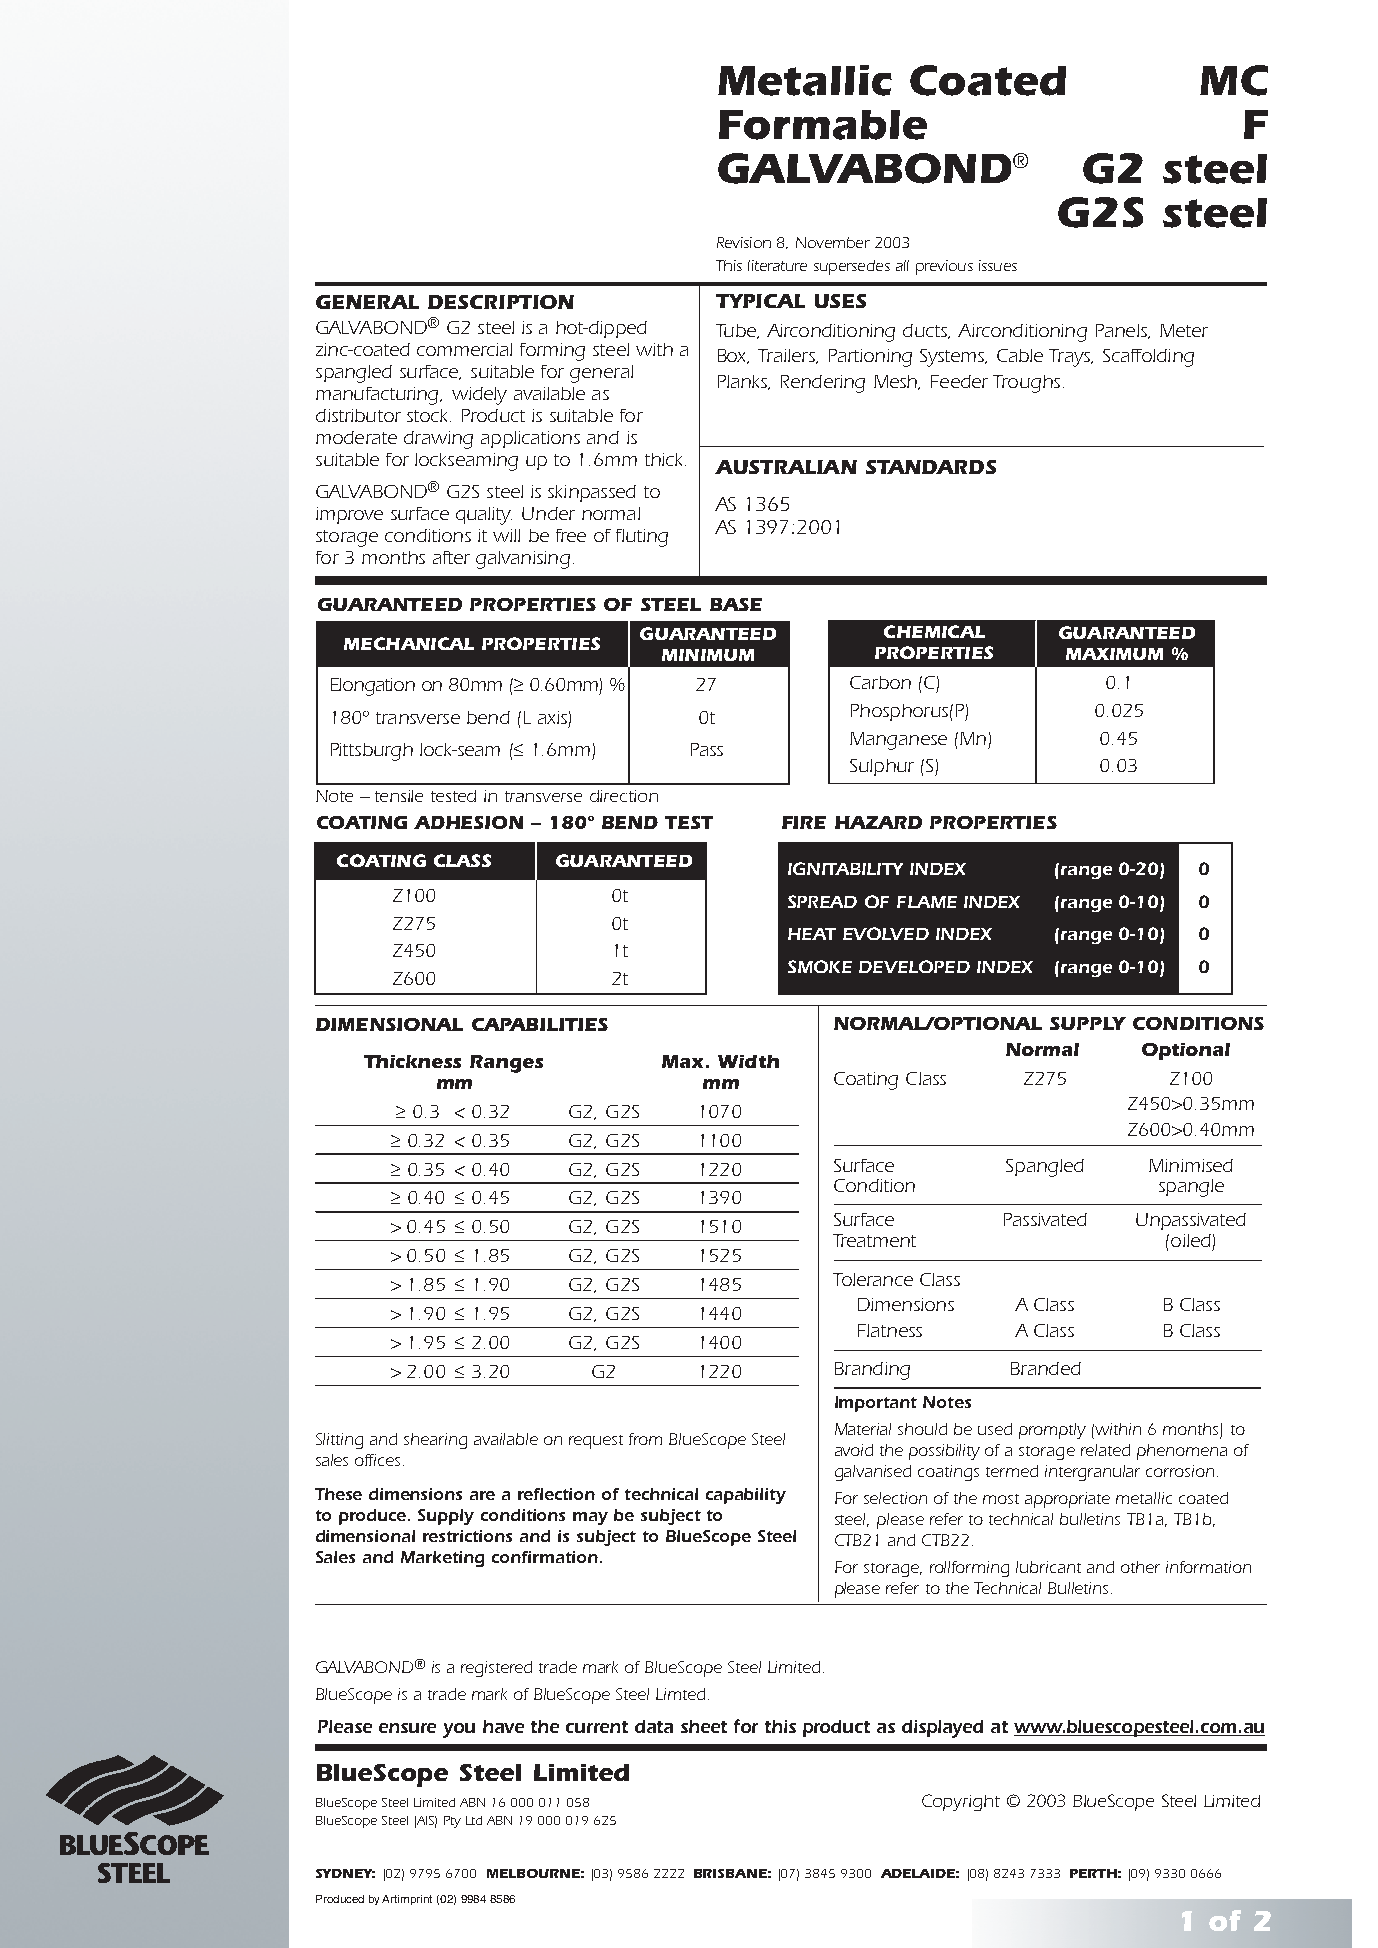  What do you see at coordinates (452, 1822) in the image?
I see `Pty` at bounding box center [452, 1822].
